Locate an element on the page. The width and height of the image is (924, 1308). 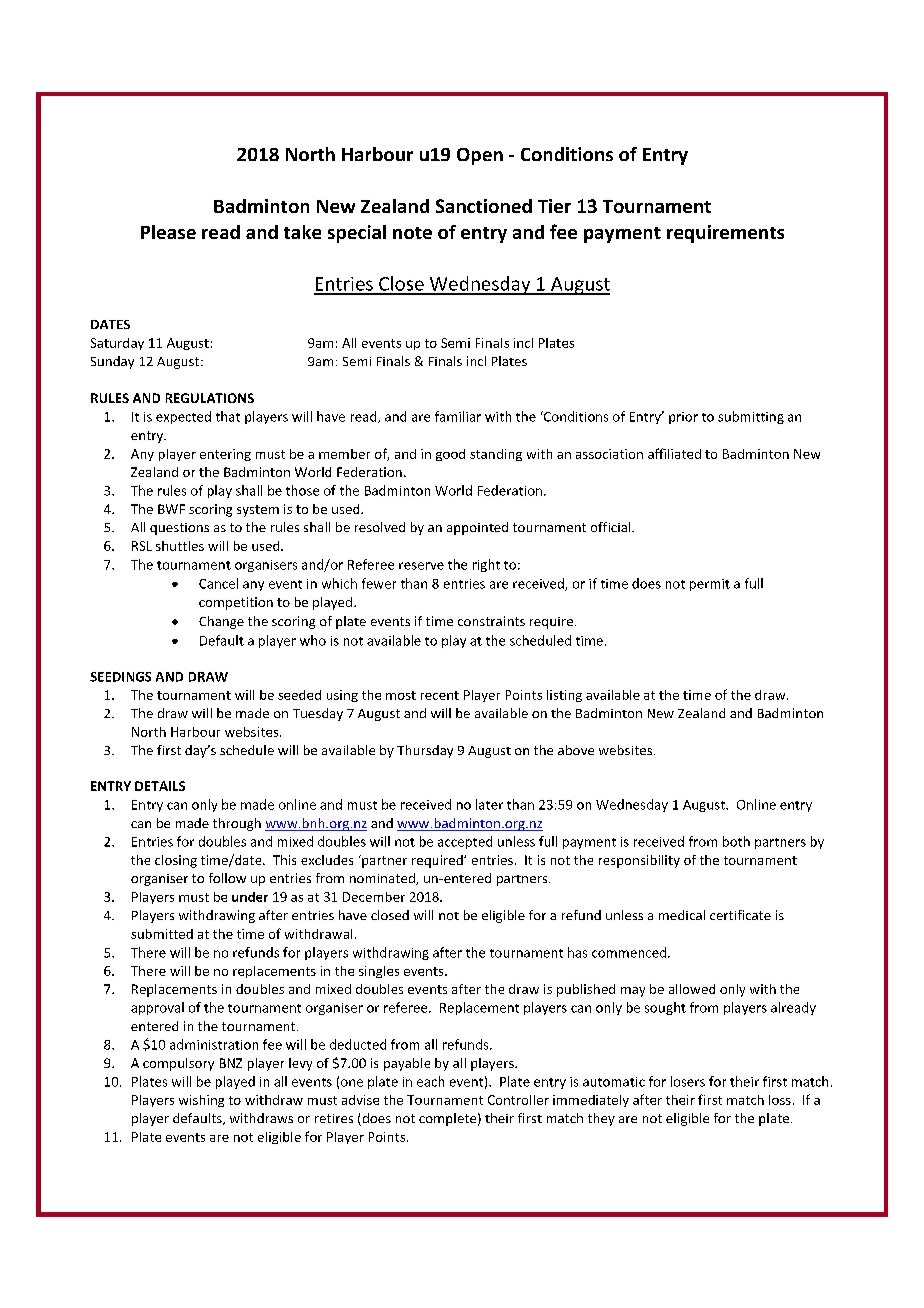
each is located at coordinates (430, 1081).
